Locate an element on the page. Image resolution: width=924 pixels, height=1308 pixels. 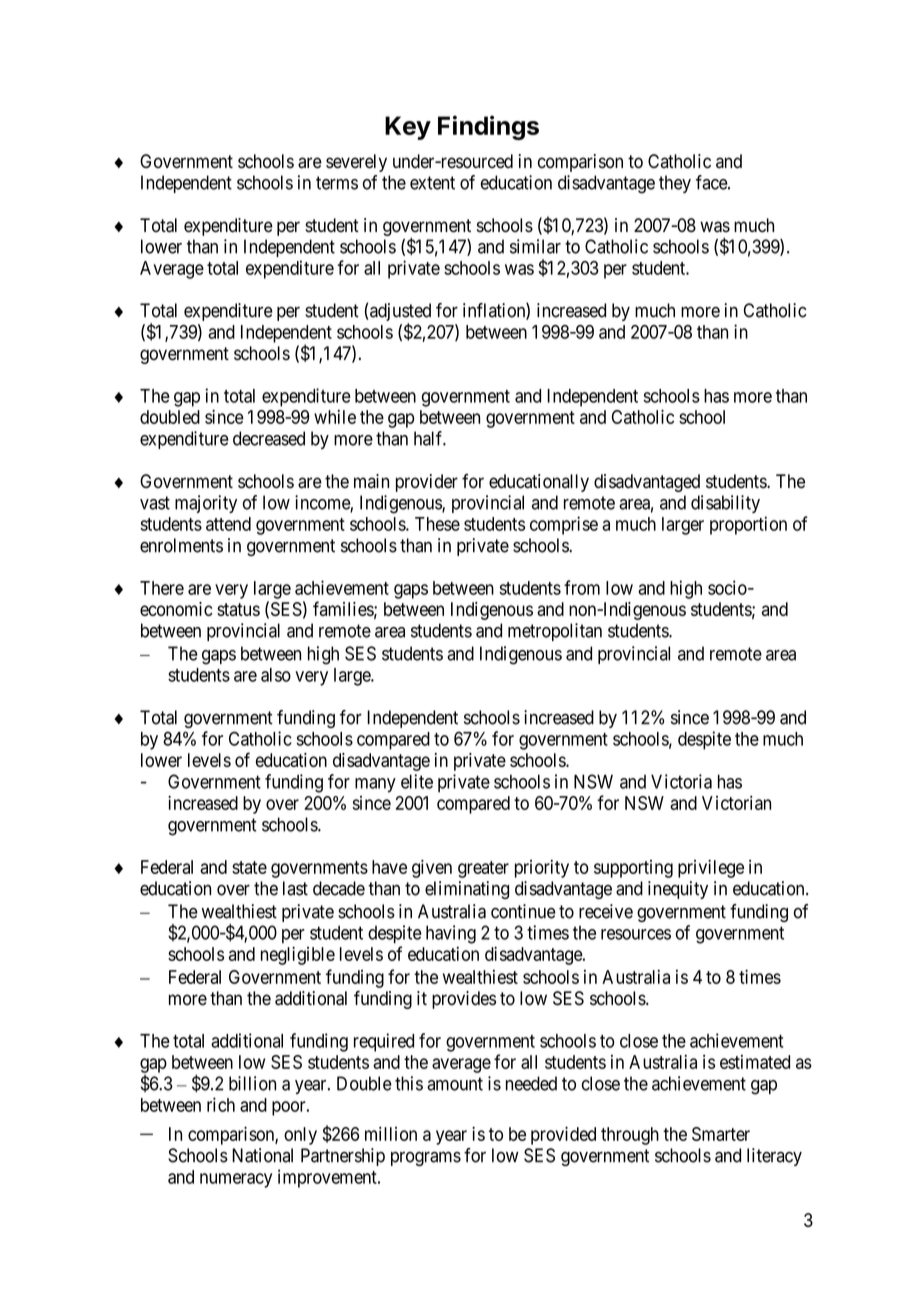
extent is located at coordinates (432, 183).
